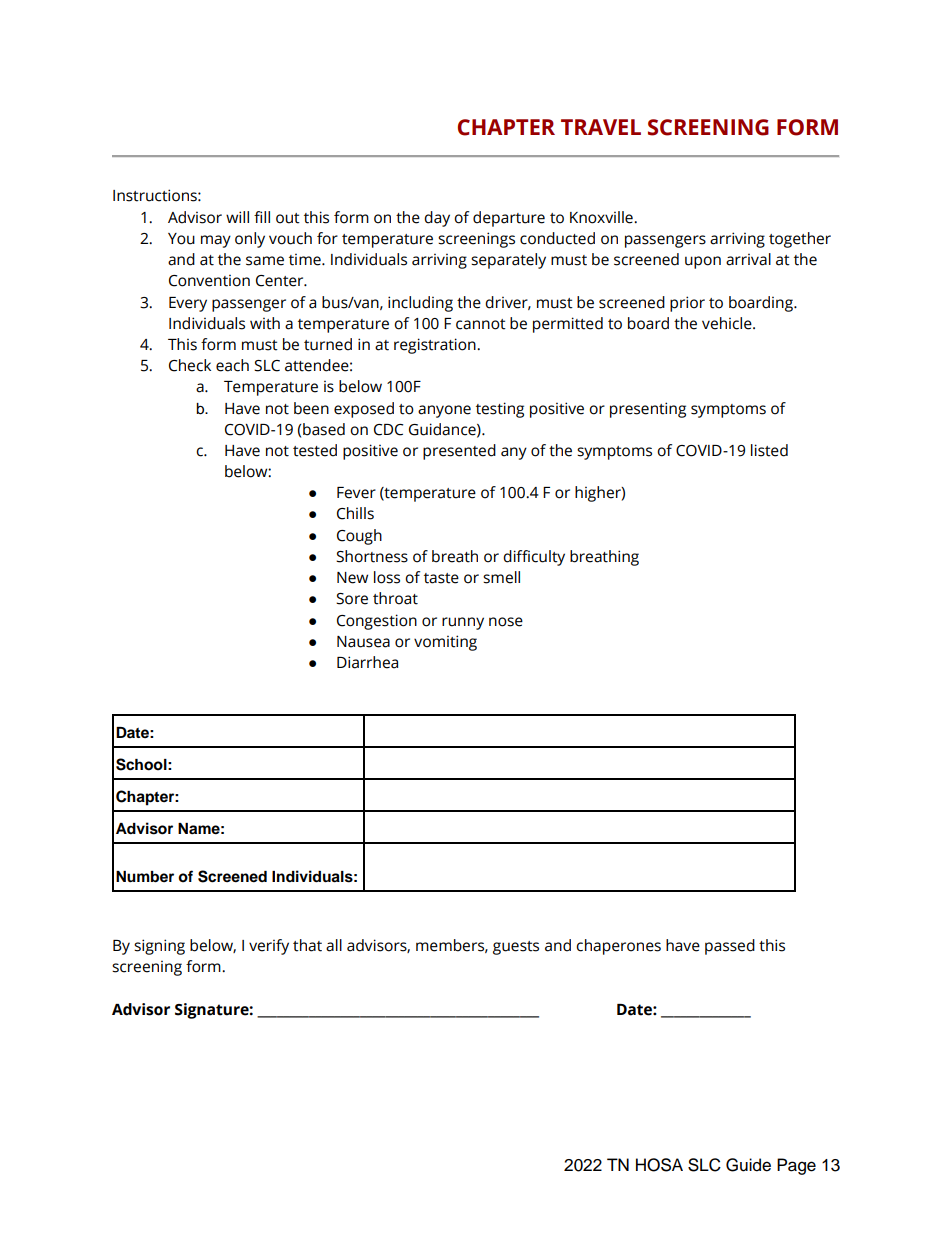  I want to click on guests, so click(516, 948).
